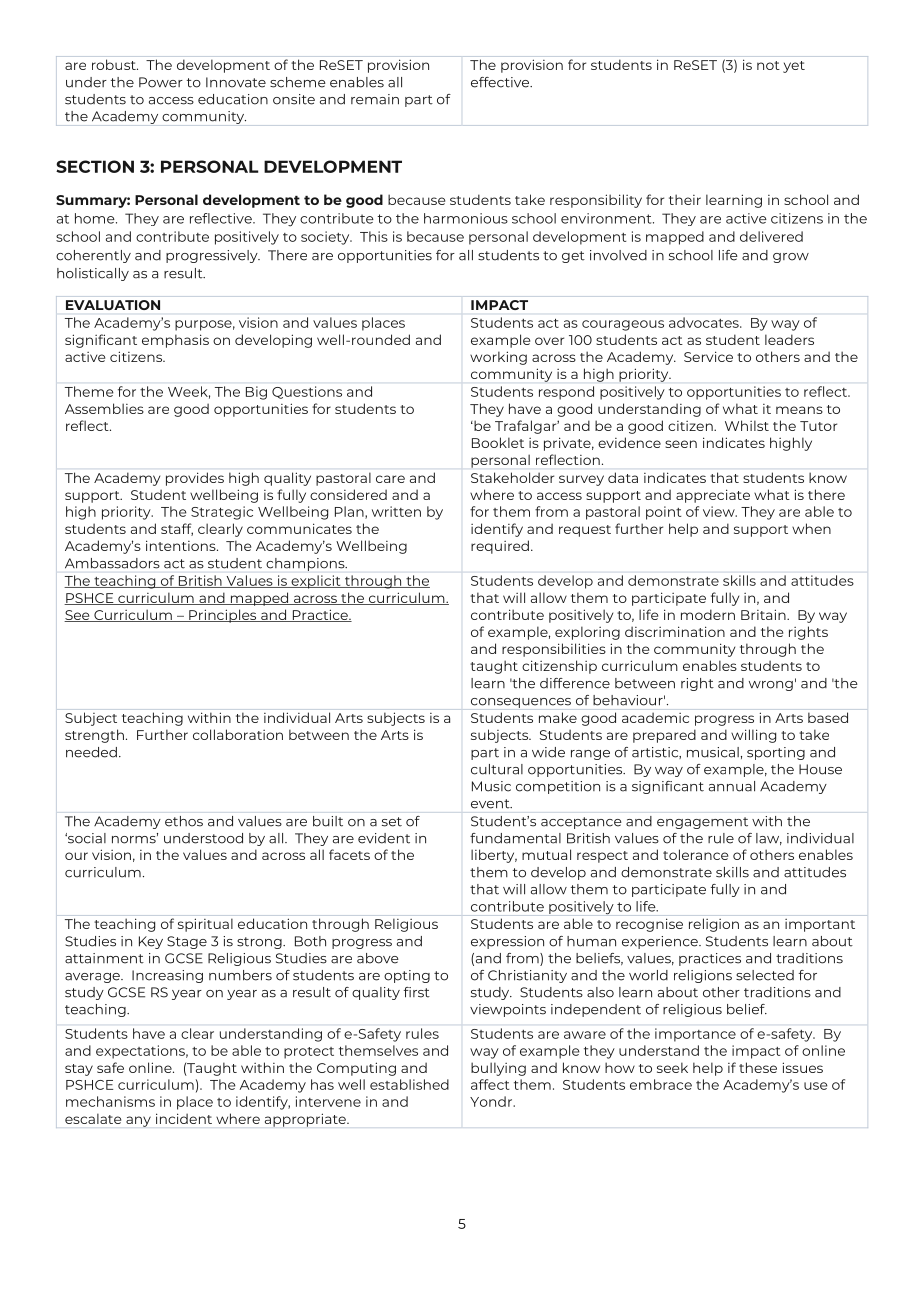 Image resolution: width=924 pixels, height=1308 pixels. What do you see at coordinates (238, 734) in the page?
I see `collaboration` at bounding box center [238, 734].
